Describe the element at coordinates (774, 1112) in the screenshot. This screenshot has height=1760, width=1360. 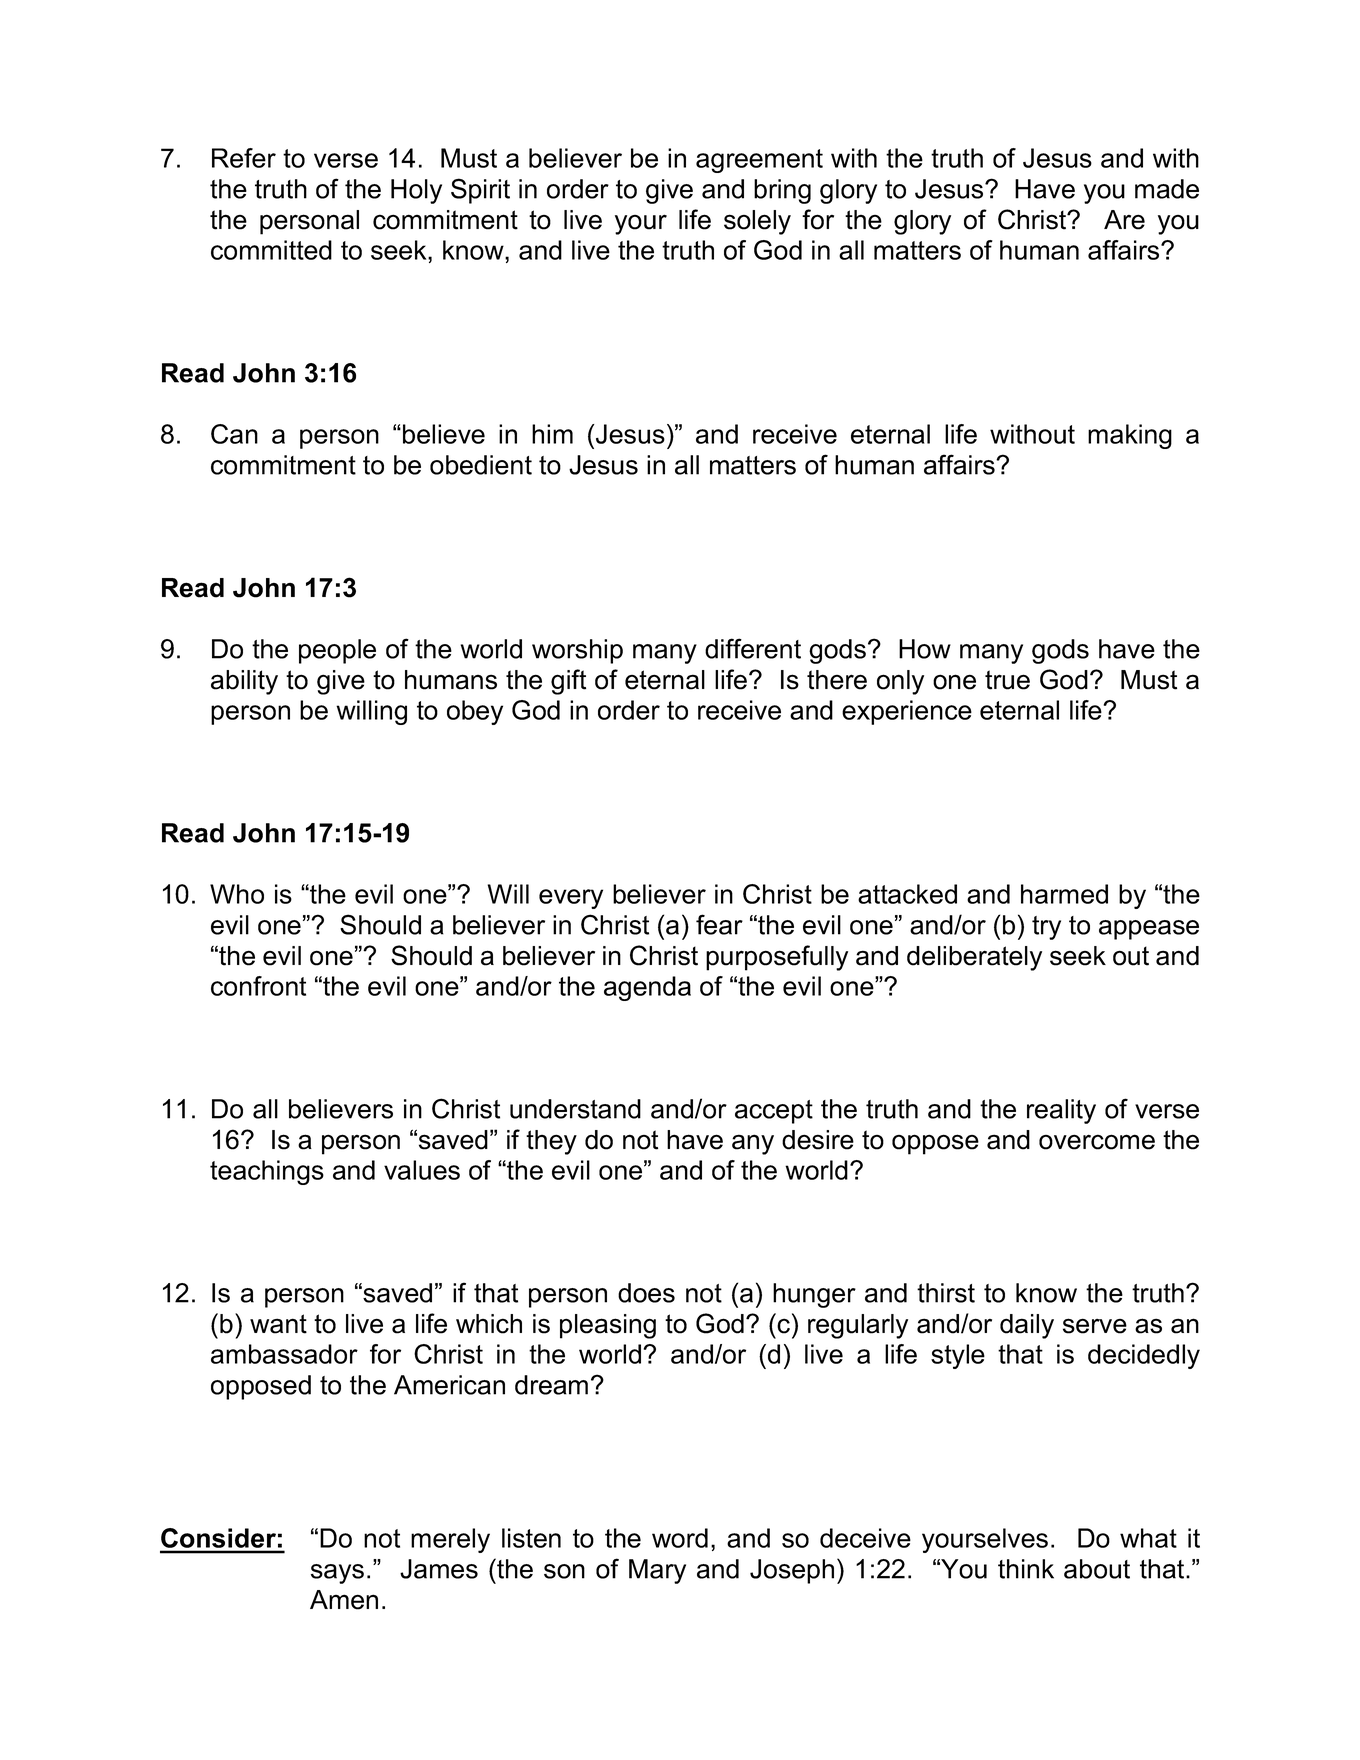
I see `accept` at that location.
